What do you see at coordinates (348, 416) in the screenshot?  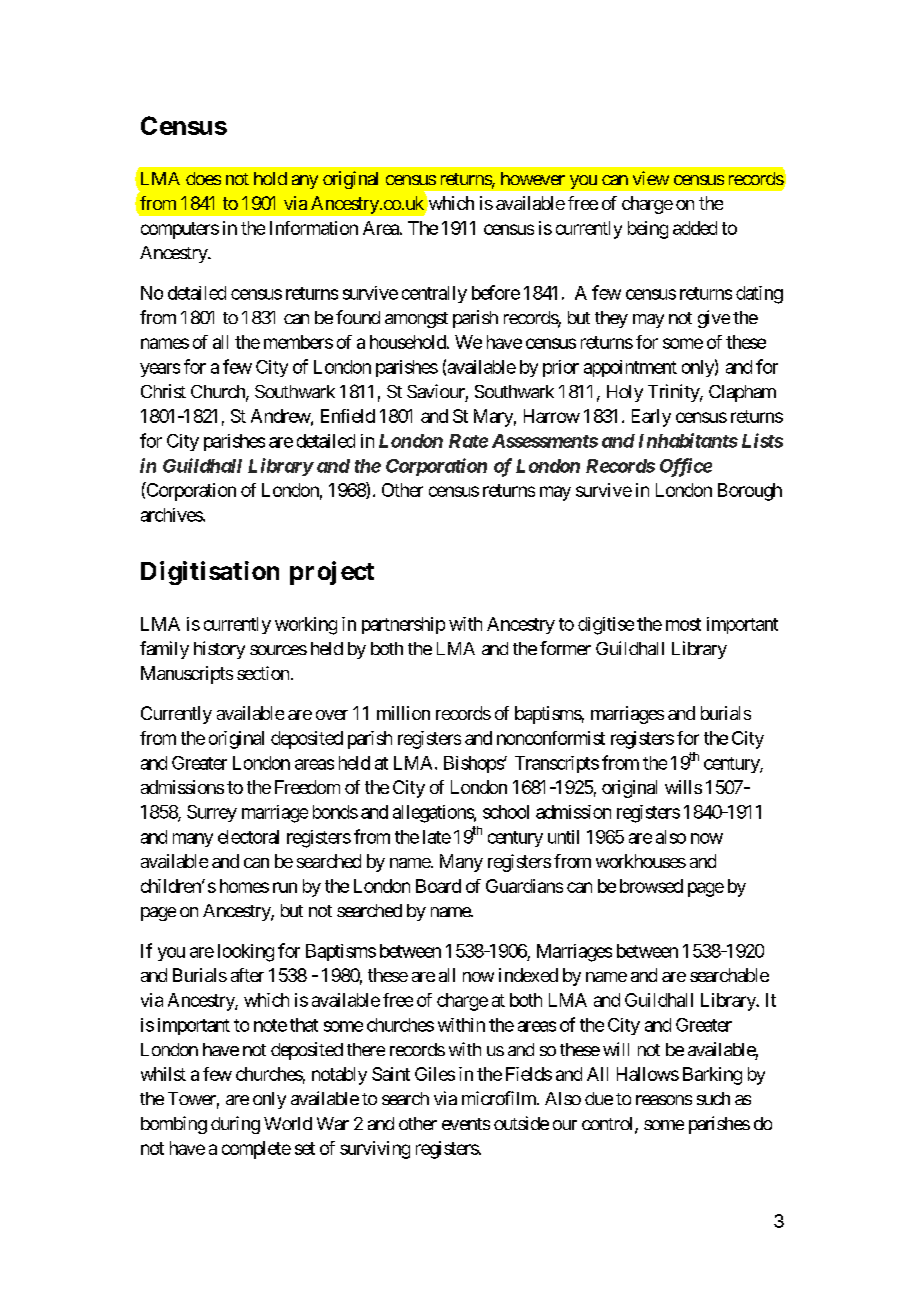 I see `Enfield` at bounding box center [348, 416].
